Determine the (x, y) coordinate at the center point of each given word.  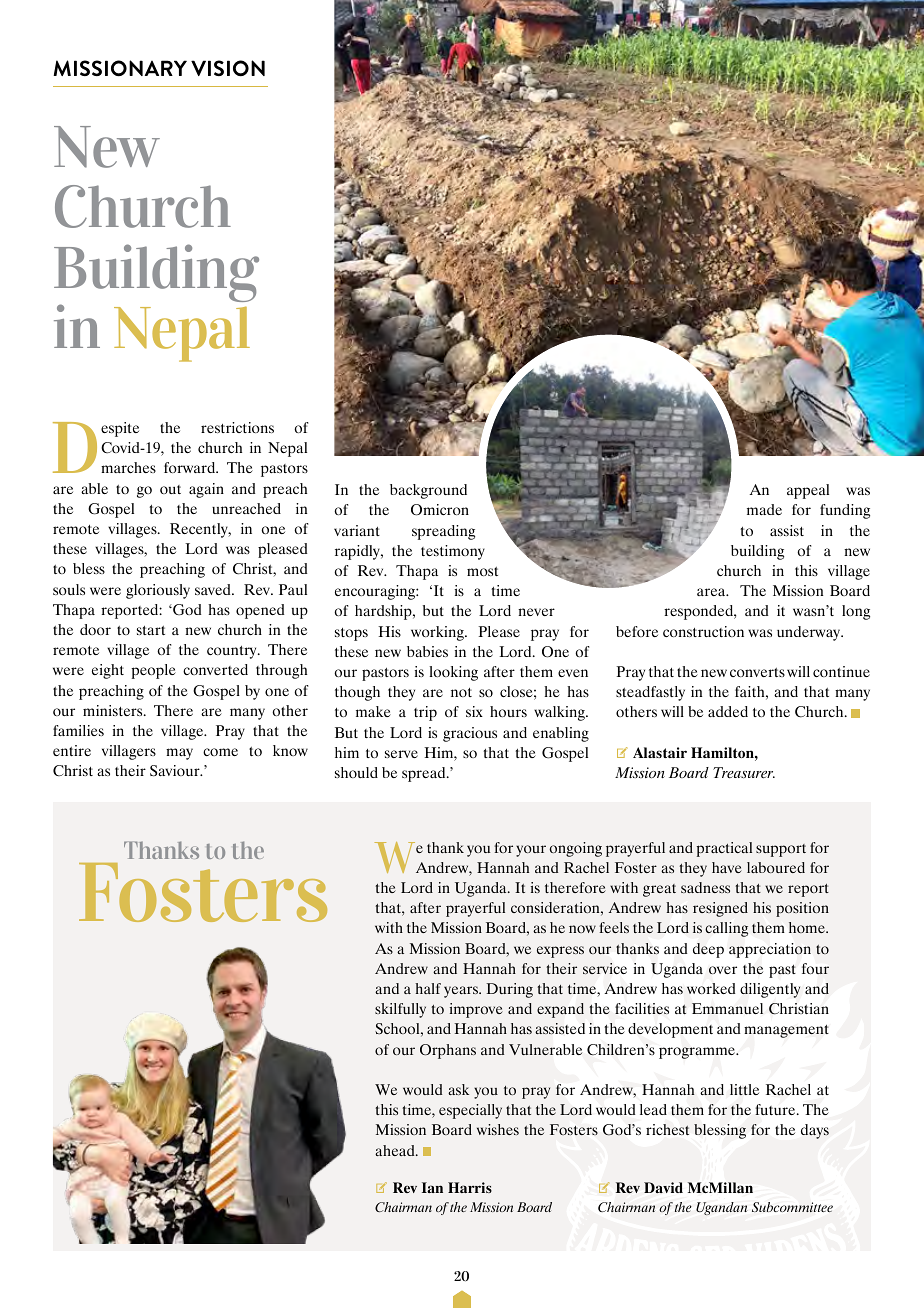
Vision (228, 68)
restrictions (237, 427)
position (802, 909)
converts (757, 672)
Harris (470, 1187)
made (764, 509)
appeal (808, 491)
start (151, 630)
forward (191, 467)
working (438, 633)
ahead (396, 1150)
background (428, 491)
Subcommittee (792, 1207)
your (531, 851)
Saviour (176, 771)
